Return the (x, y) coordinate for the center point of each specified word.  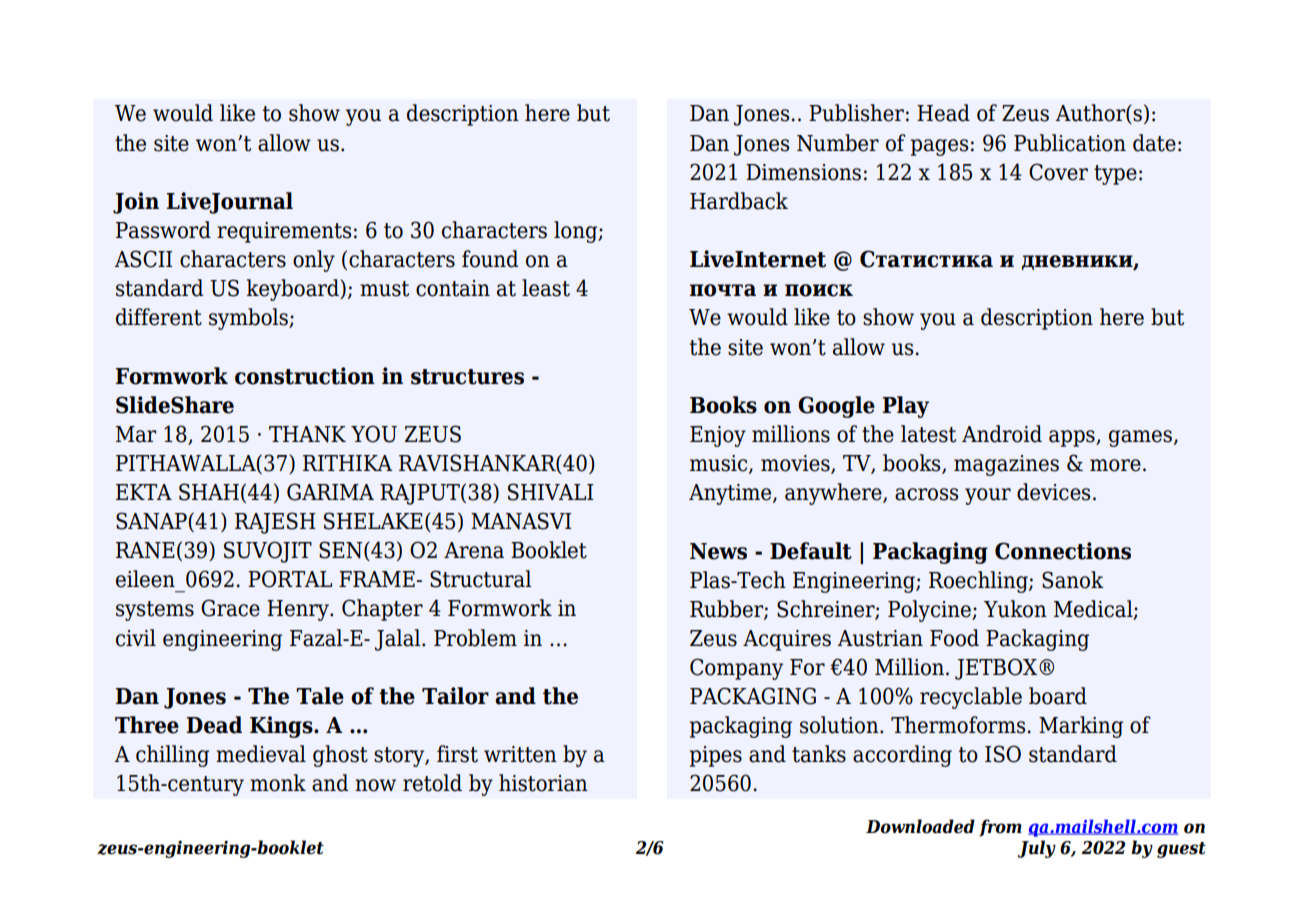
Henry (299, 610)
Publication (1070, 143)
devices (1053, 492)
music (720, 464)
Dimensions (803, 172)
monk (278, 783)
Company (736, 669)
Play (906, 407)
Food (954, 638)
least (546, 288)
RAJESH (275, 523)
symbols (249, 319)
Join (136, 203)
